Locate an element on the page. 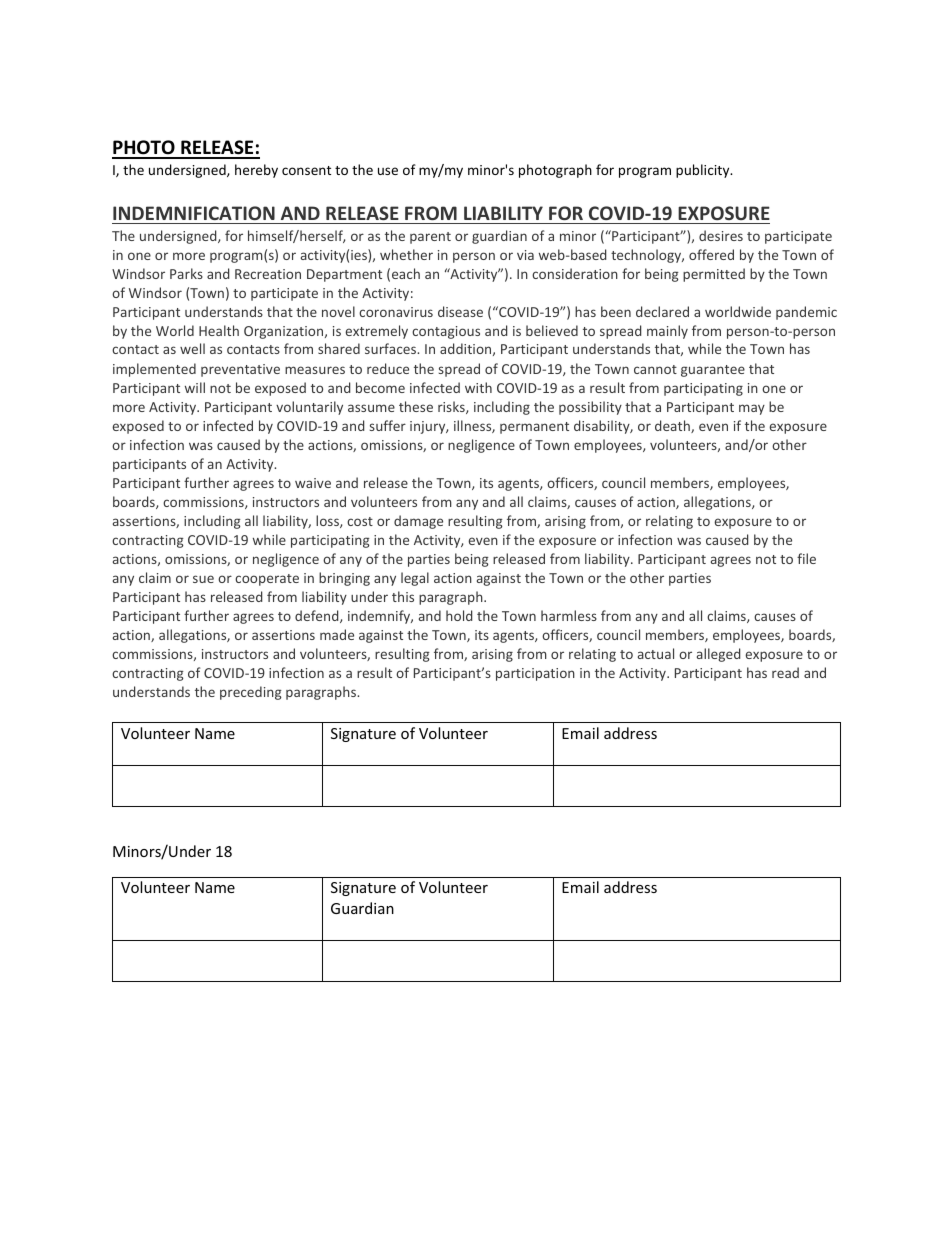 This document has width=952, height=1233. preceding is located at coordinates (251, 693).
